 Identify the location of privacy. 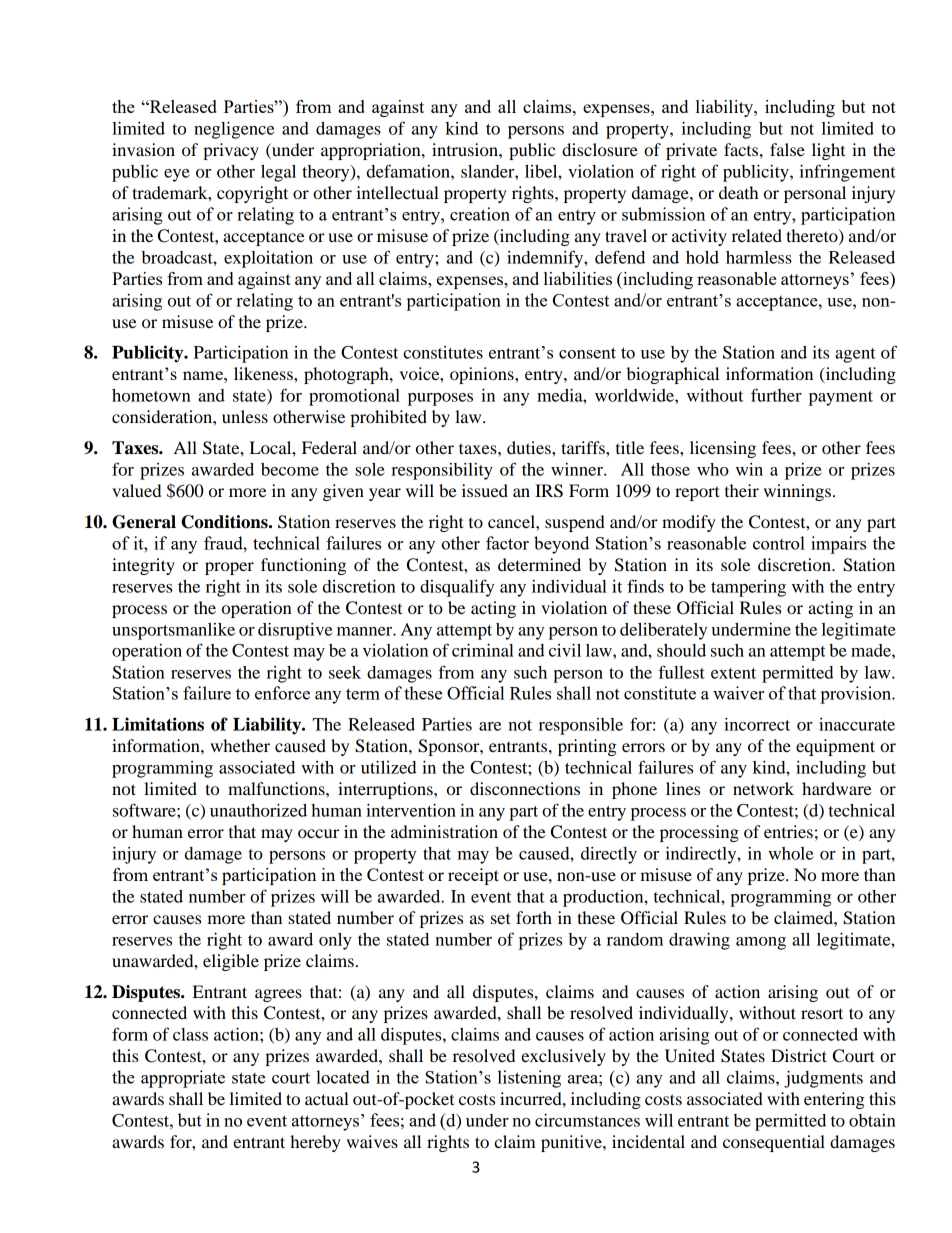
(231, 151).
